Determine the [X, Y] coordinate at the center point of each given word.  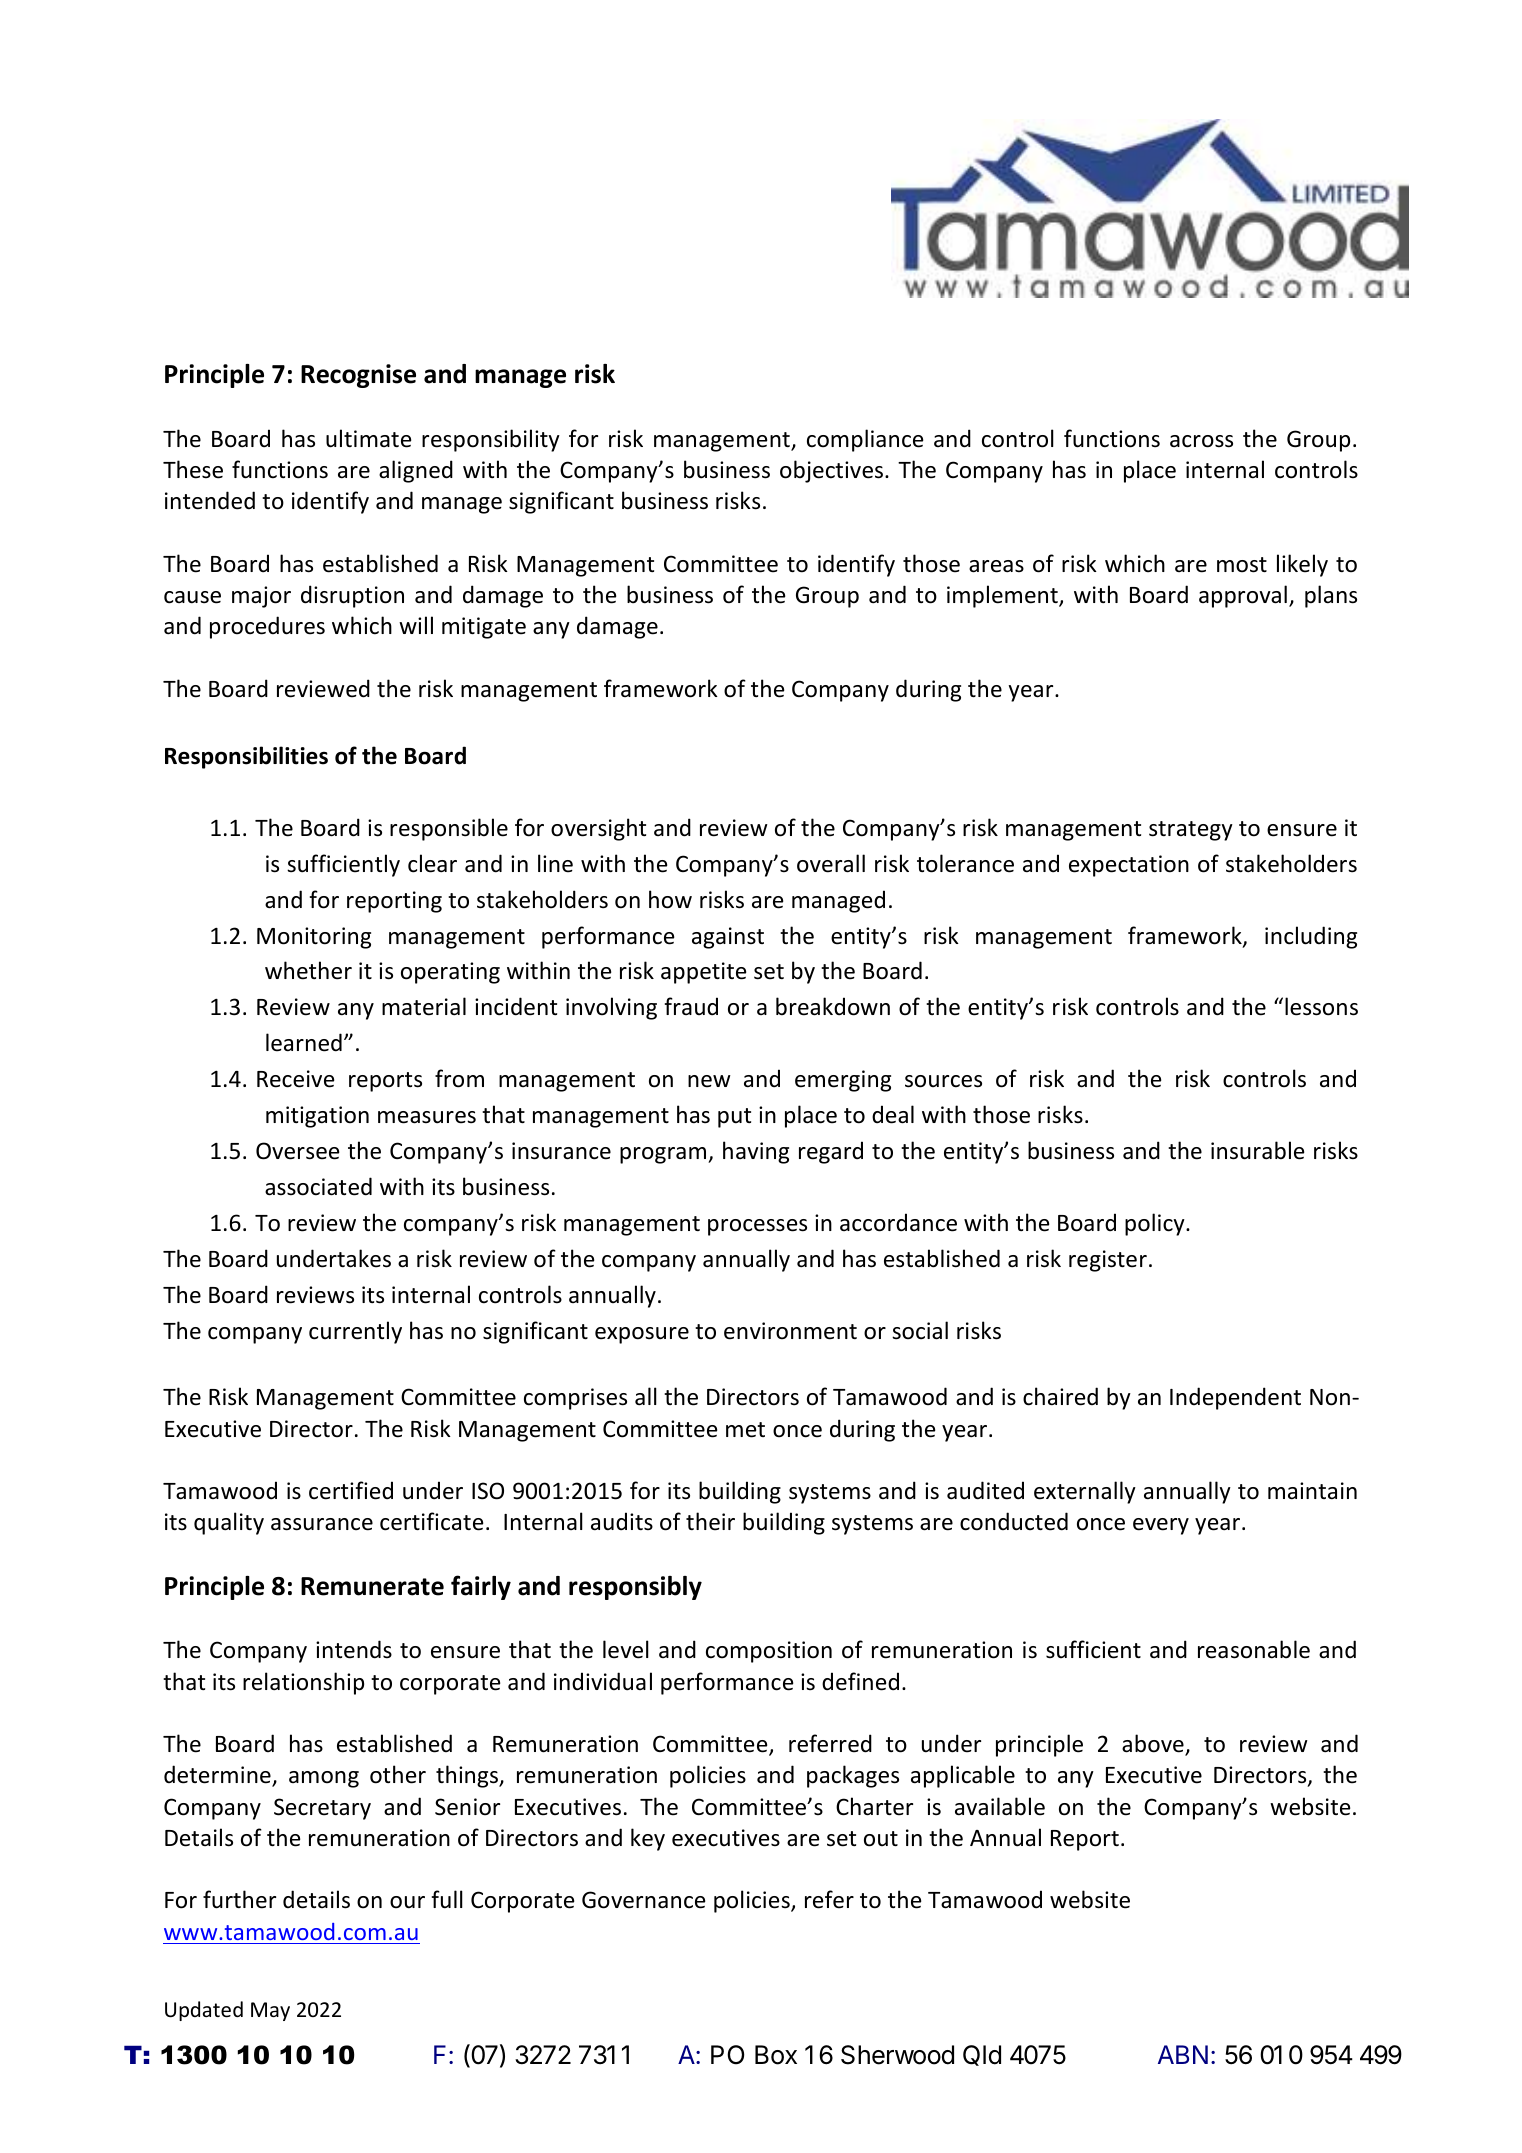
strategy [1191, 831]
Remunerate [372, 1586]
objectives [833, 471]
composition [769, 1652]
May [270, 2011]
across [1201, 441]
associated [318, 1186]
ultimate [368, 438]
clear [432, 863]
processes [757, 1227]
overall [831, 863]
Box [776, 2055]
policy [1156, 1224]
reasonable [1254, 1649]
